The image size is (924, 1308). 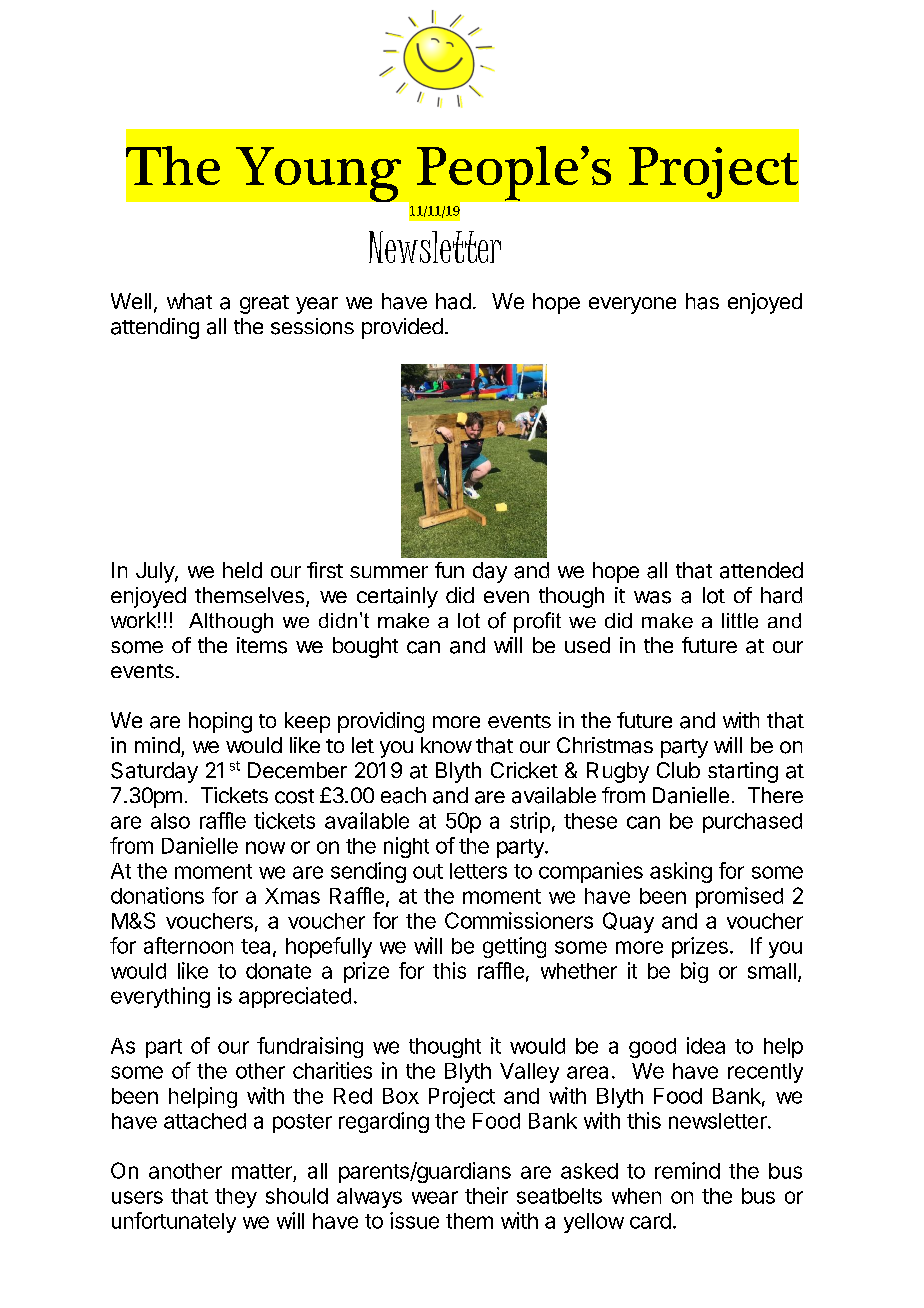 I want to click on letters, so click(x=478, y=871).
